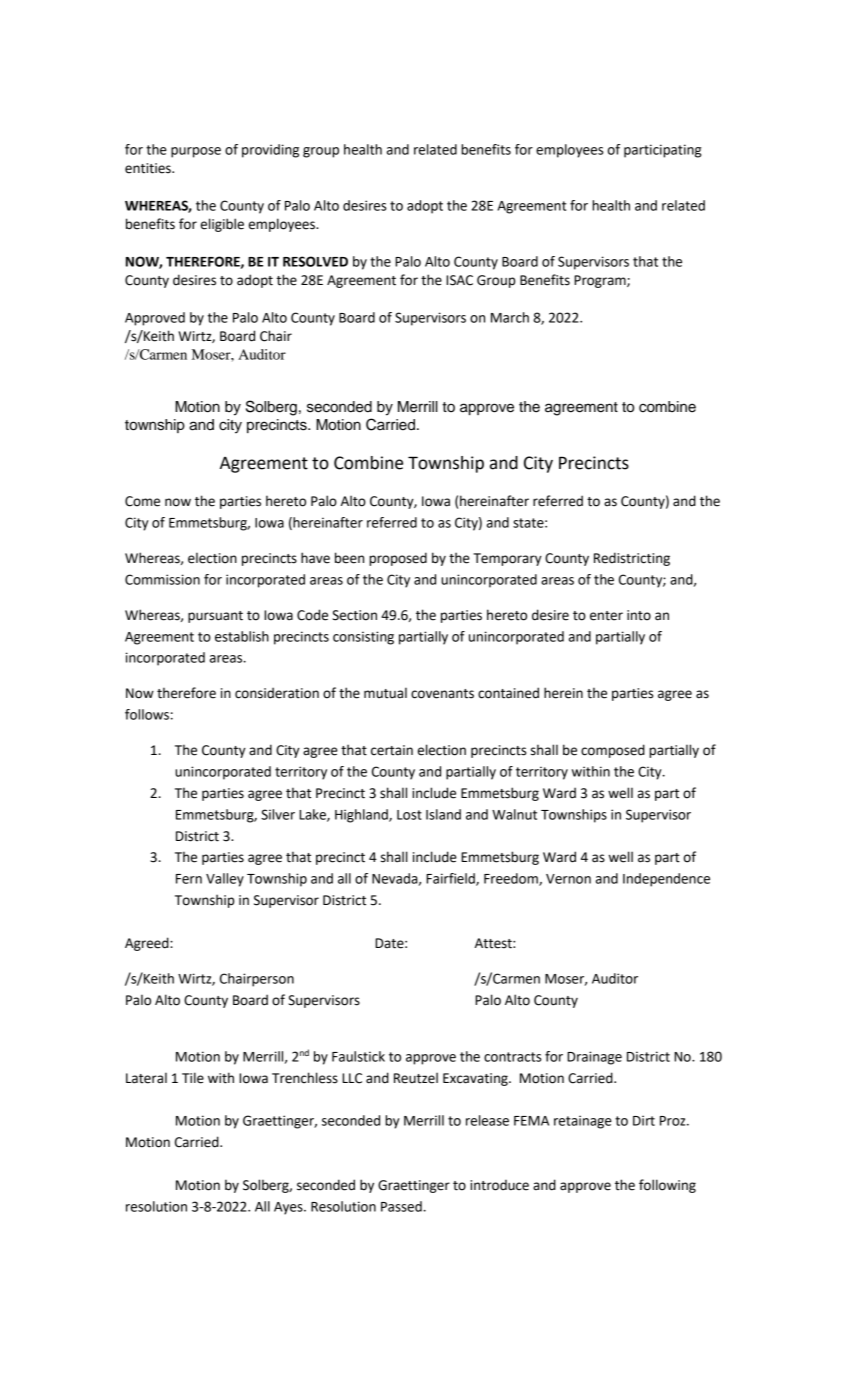  Describe the element at coordinates (402, 1206) in the page. I see `Passed` at that location.
